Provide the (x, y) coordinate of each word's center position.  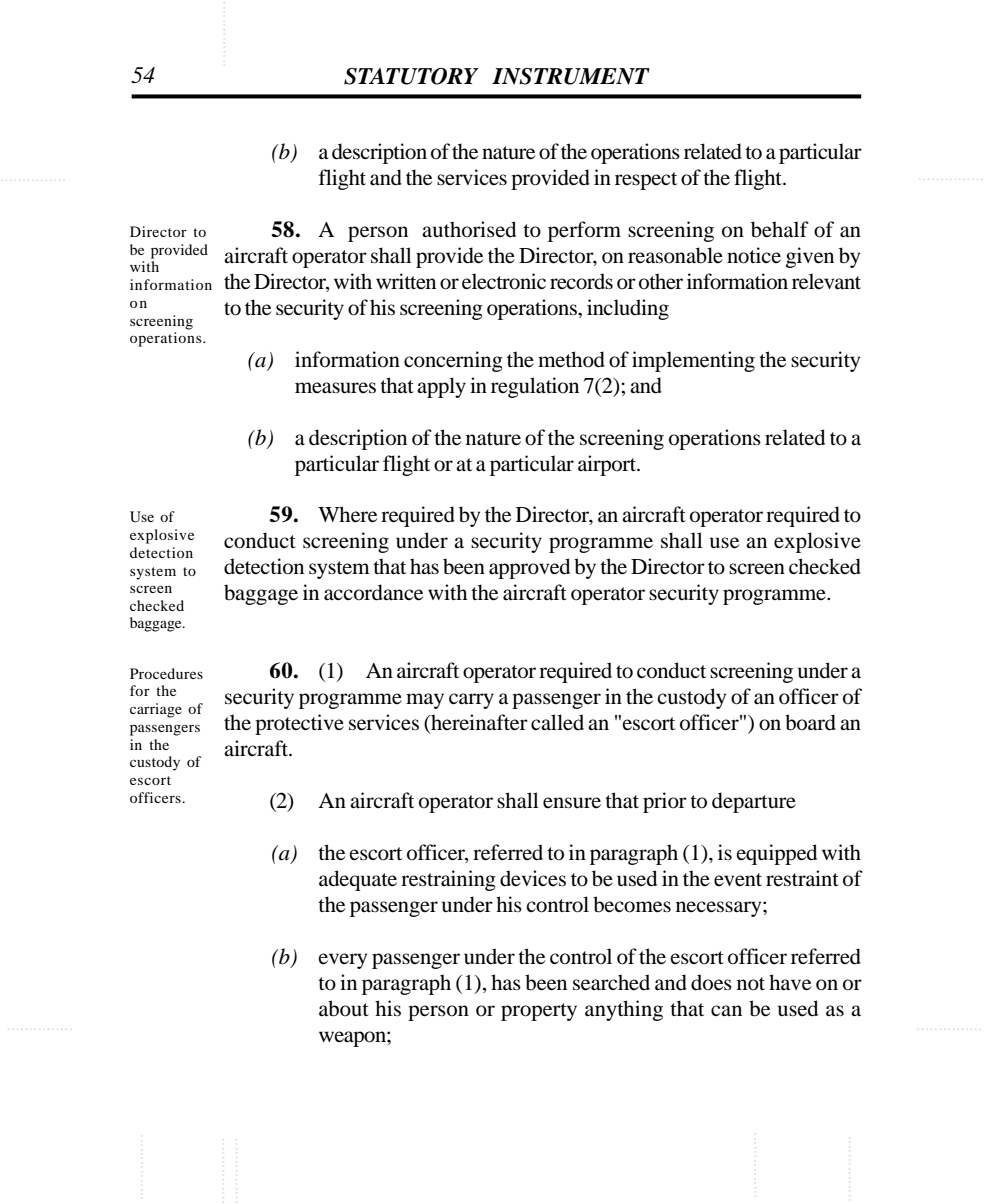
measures (335, 388)
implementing (693, 361)
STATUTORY (411, 76)
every (343, 961)
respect (646, 181)
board (810, 722)
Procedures (166, 673)
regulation (535, 387)
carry (471, 701)
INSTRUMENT (571, 76)
